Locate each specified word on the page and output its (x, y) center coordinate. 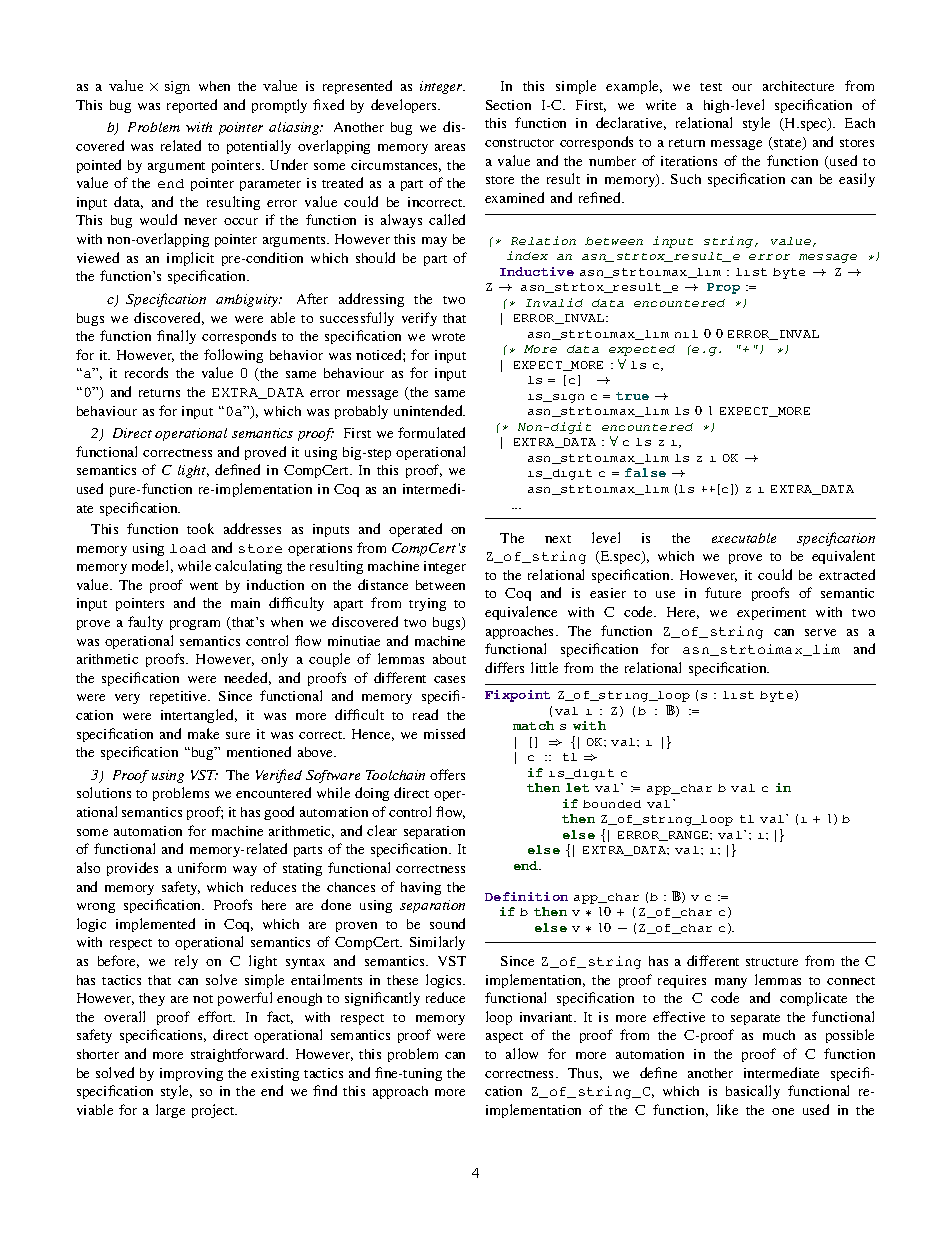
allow (522, 1053)
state (788, 143)
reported (192, 106)
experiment (771, 613)
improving (191, 1074)
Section (508, 105)
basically (753, 1092)
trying (427, 604)
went (204, 586)
